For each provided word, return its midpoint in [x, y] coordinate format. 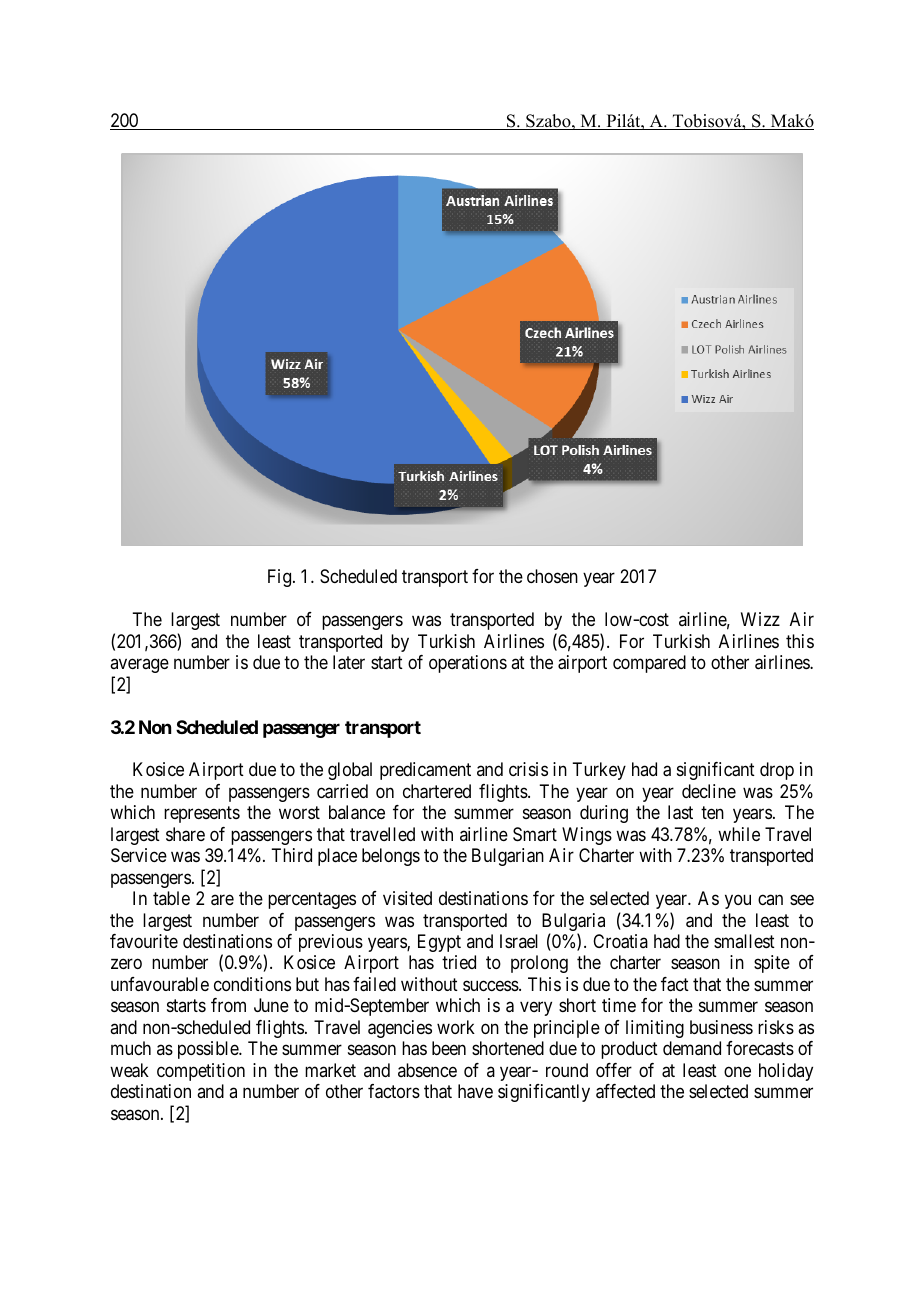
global [350, 771]
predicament [425, 771]
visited [407, 898]
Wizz [760, 619]
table [171, 898]
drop [777, 771]
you [738, 902]
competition [201, 1072]
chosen [552, 576]
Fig [281, 578]
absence [427, 1070]
